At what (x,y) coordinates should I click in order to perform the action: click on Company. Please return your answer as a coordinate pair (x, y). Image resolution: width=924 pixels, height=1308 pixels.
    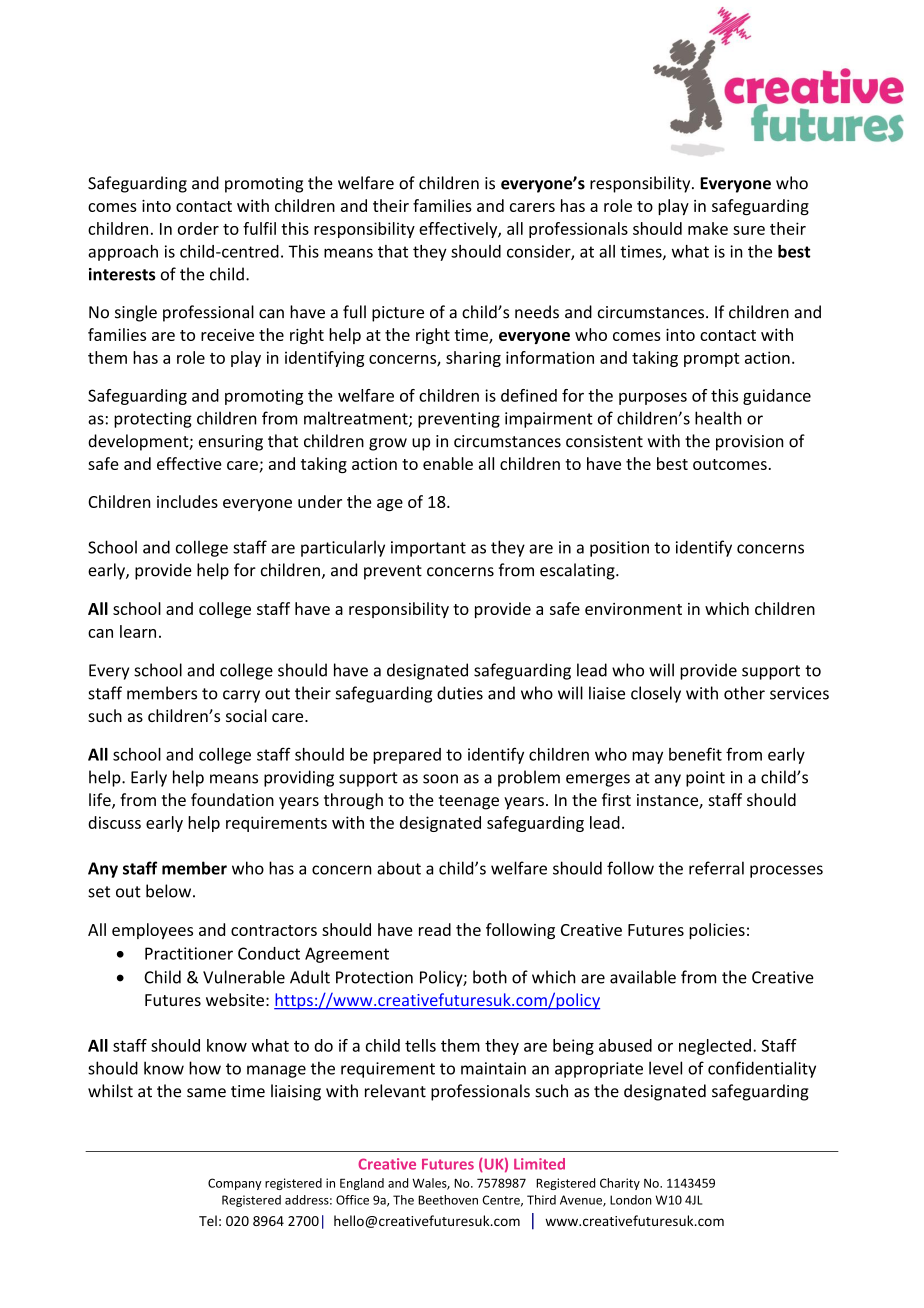
    Looking at the image, I should click on (235, 1184).
